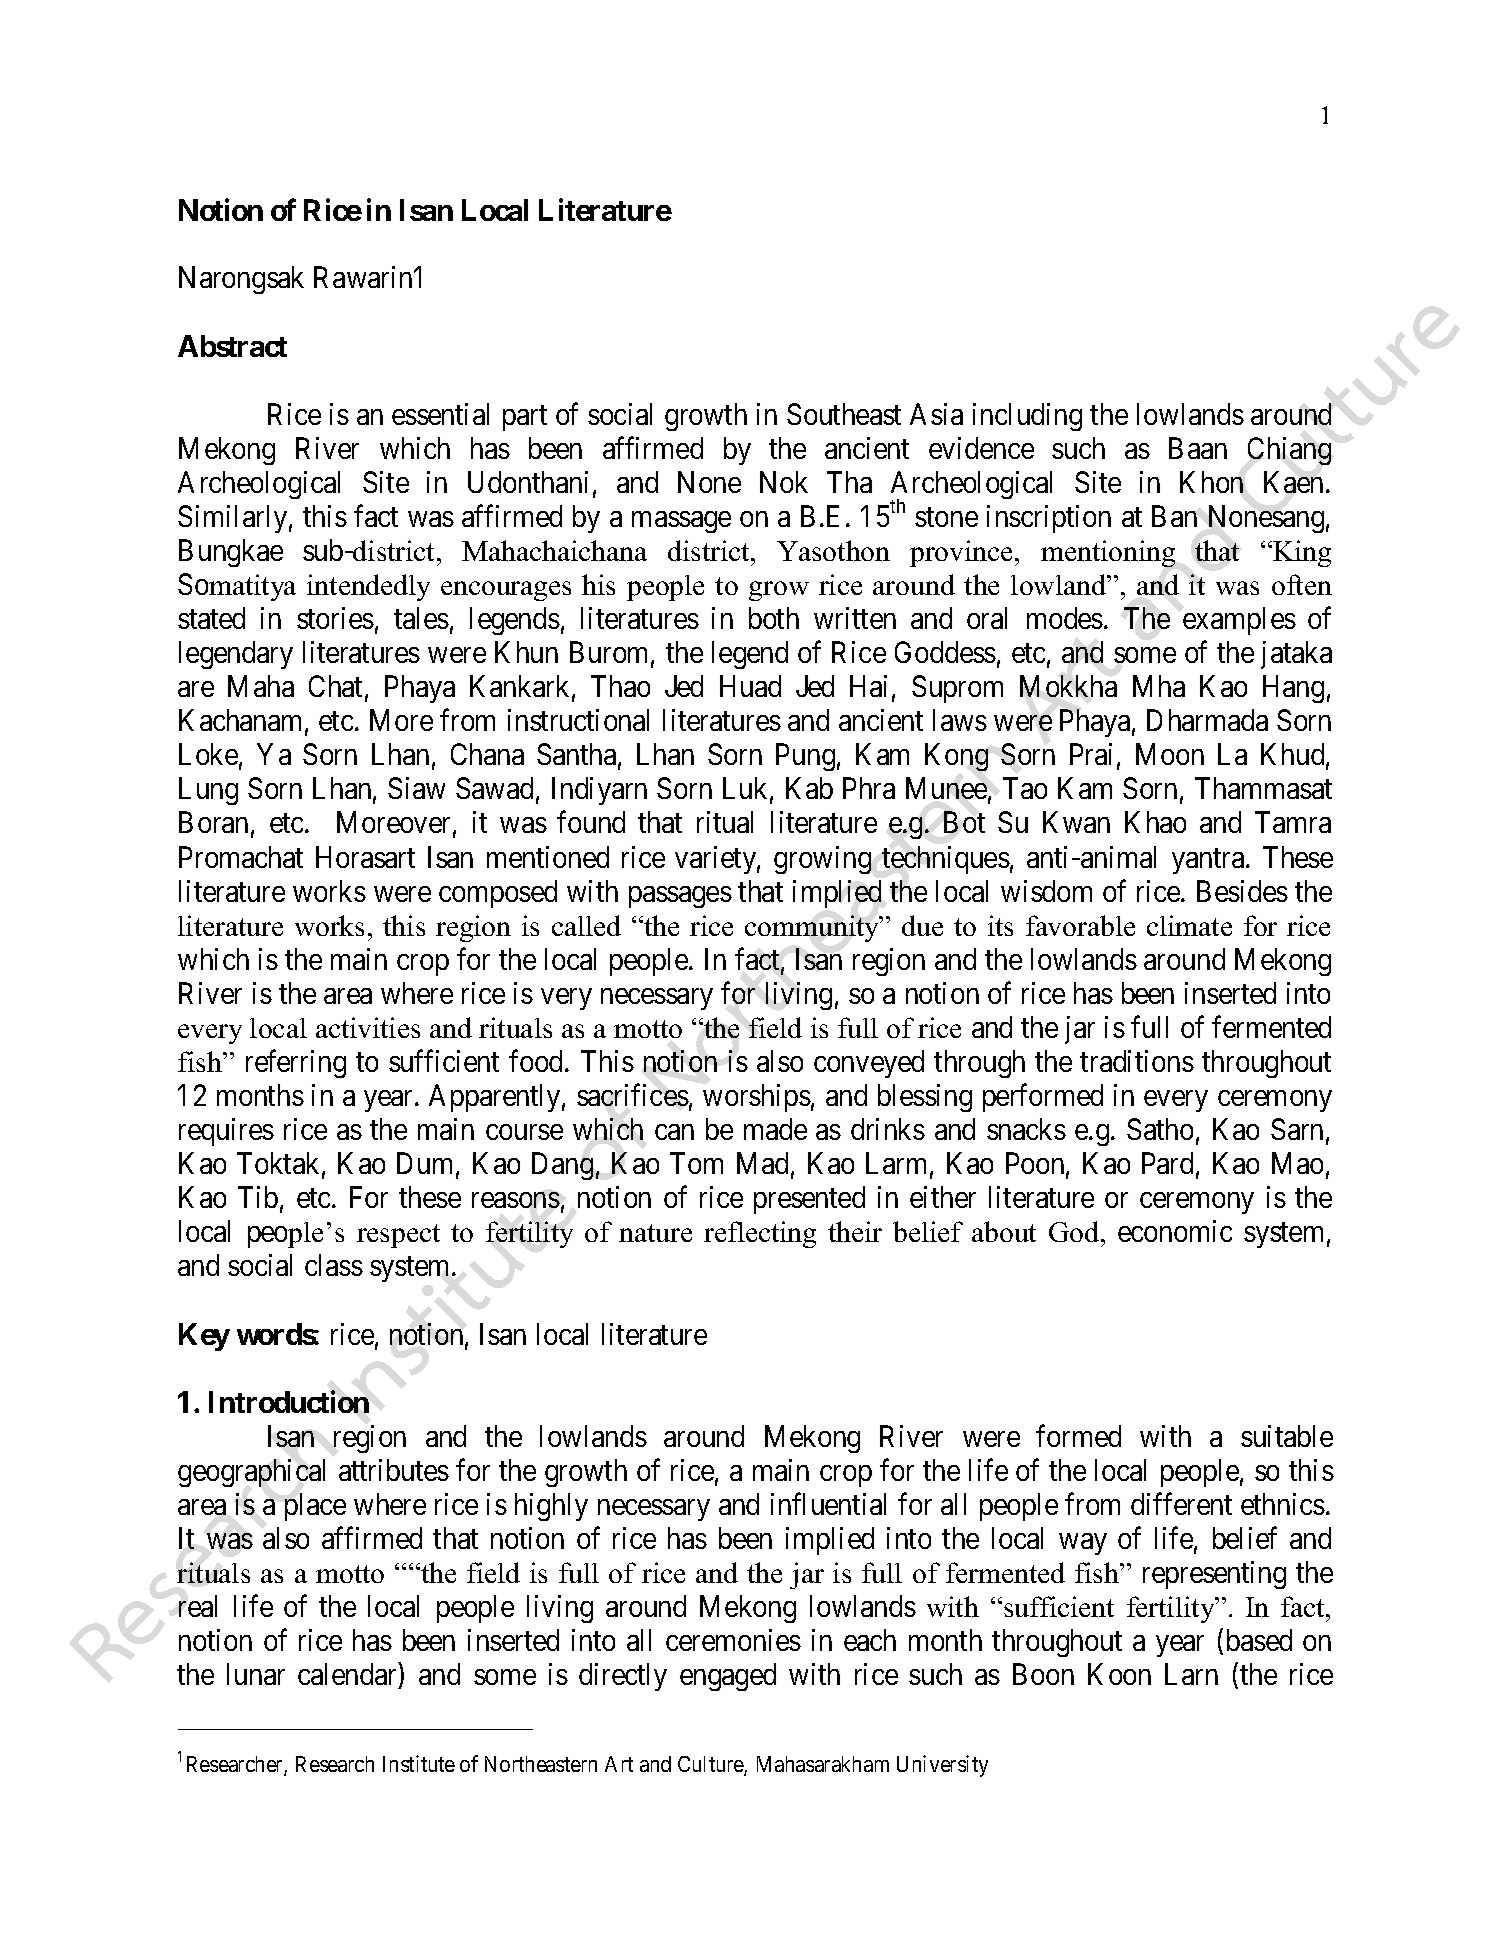 This document has width=1510, height=1955. Describe the element at coordinates (334, 1265) in the document. I see `class` at that location.
